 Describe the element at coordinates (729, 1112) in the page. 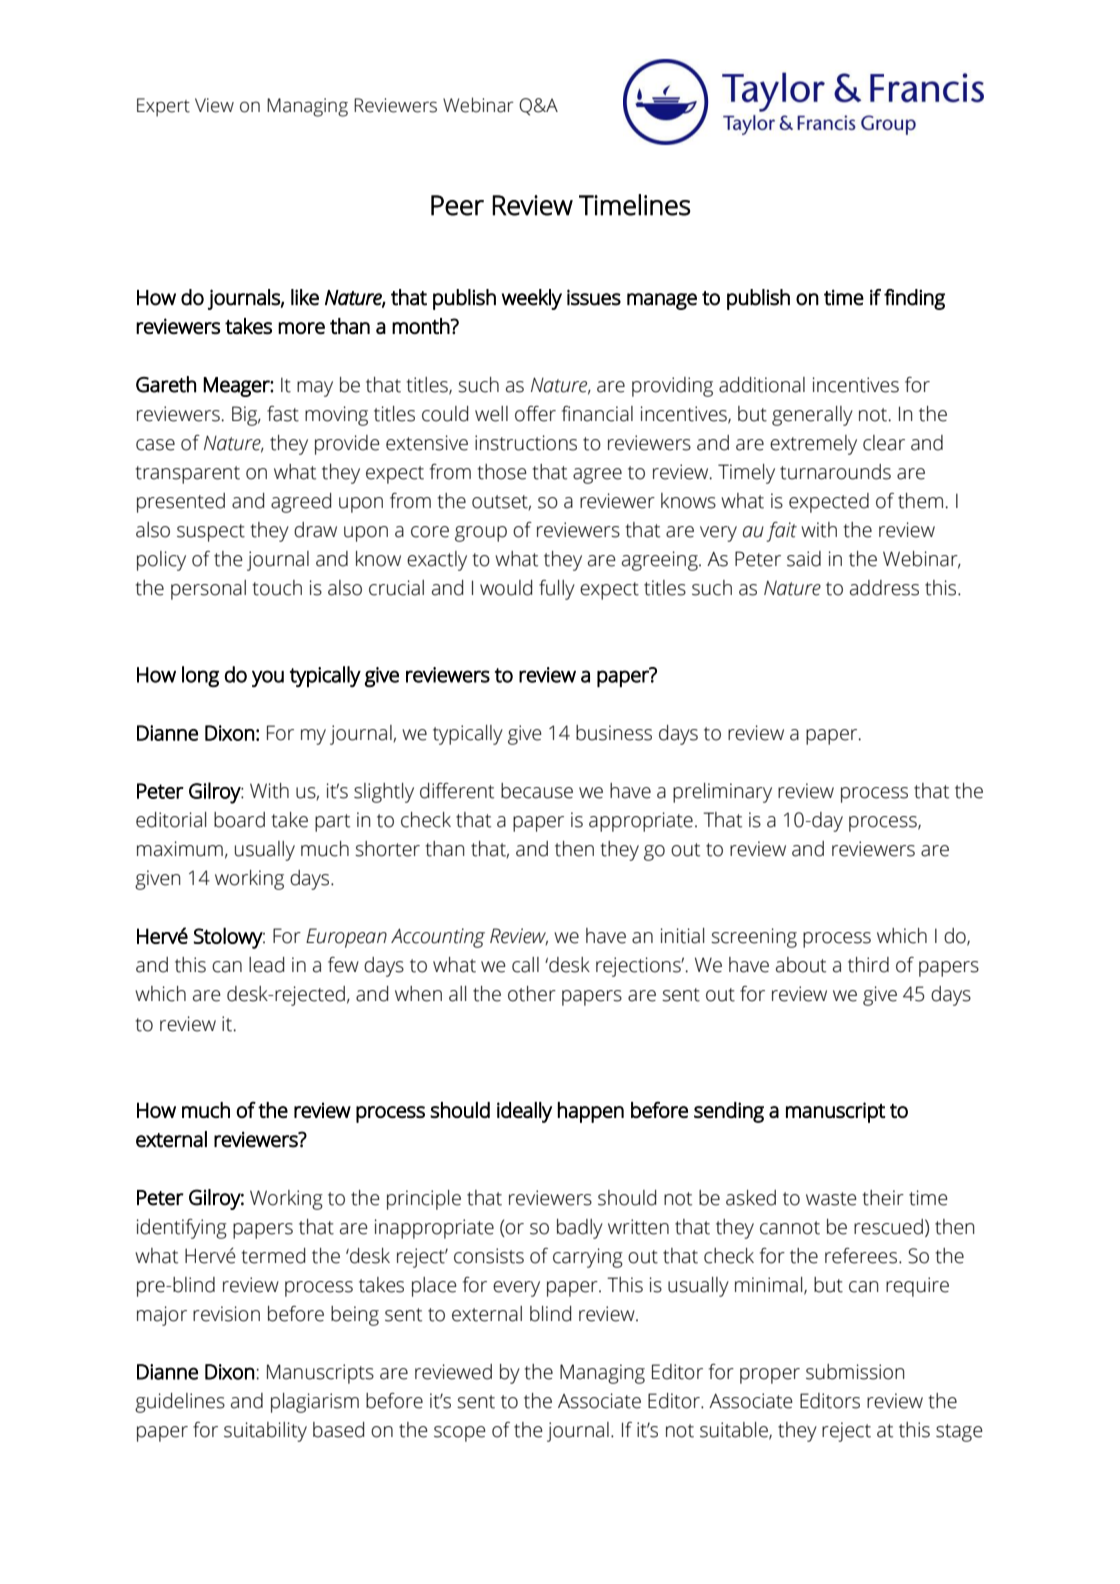

I see `sending` at that location.
